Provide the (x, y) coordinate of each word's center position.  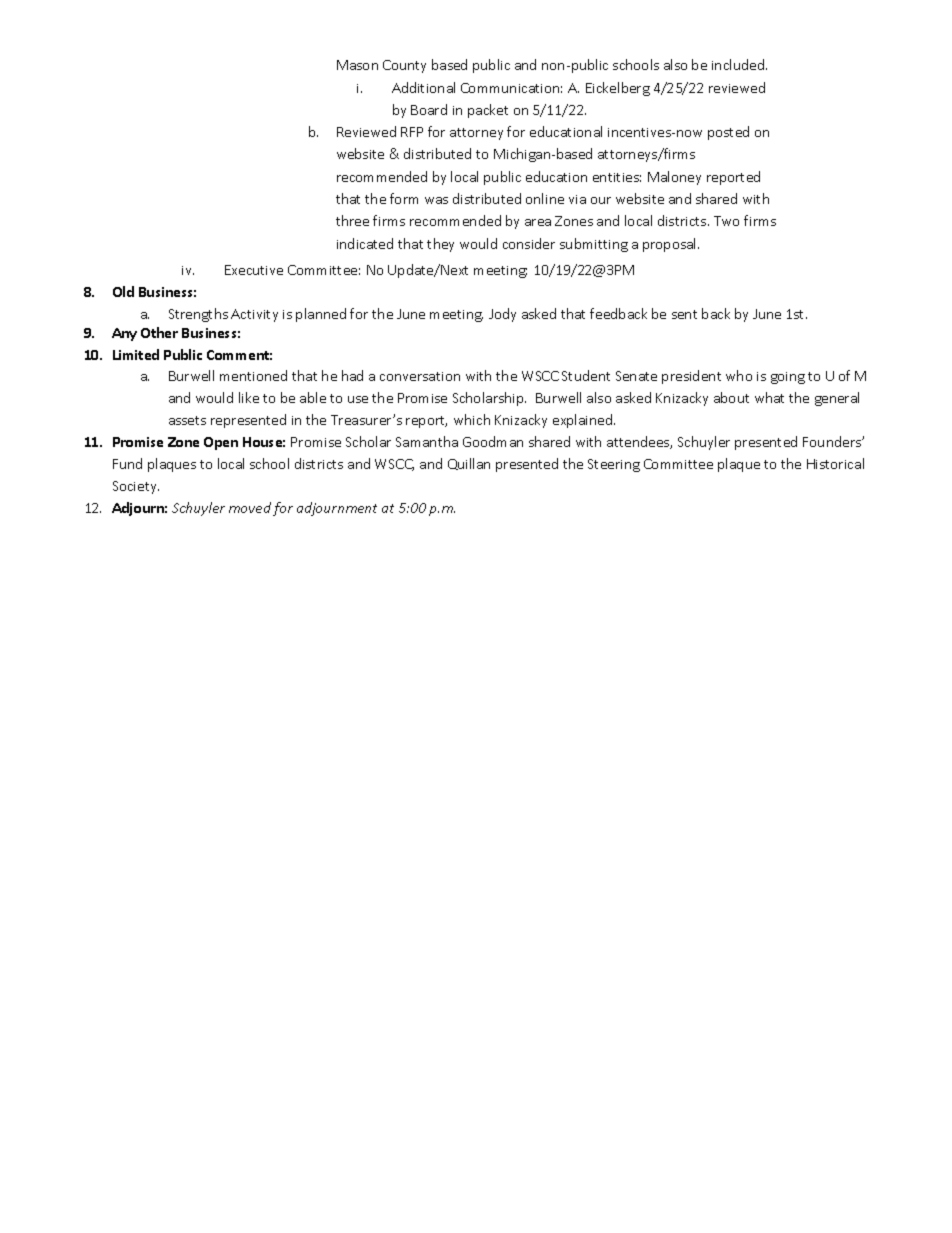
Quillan (469, 464)
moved (250, 507)
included (739, 64)
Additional (423, 87)
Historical (835, 463)
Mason (357, 65)
